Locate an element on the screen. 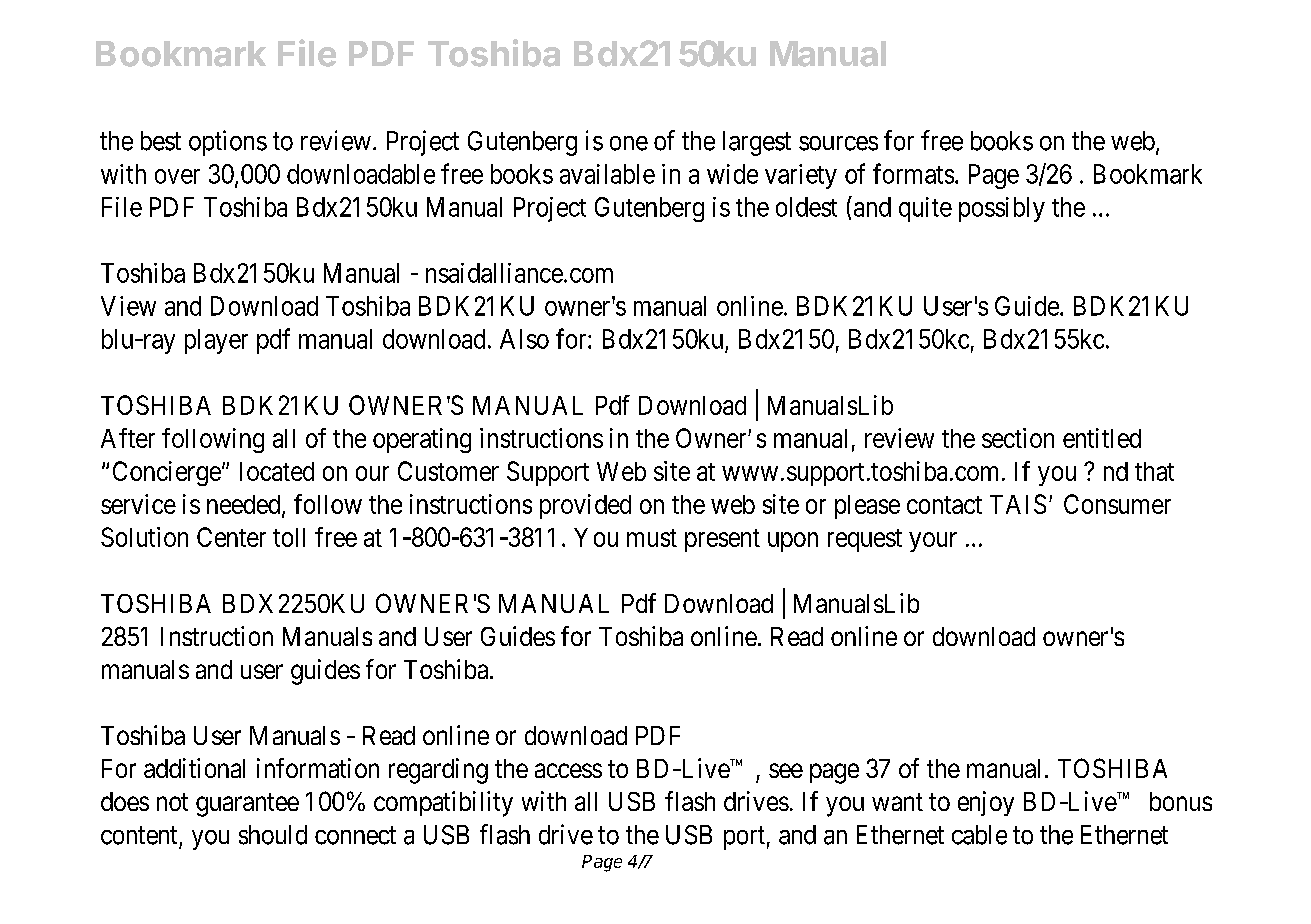 Image resolution: width=1311 pixels, height=924 pixels. formats is located at coordinates (913, 173).
